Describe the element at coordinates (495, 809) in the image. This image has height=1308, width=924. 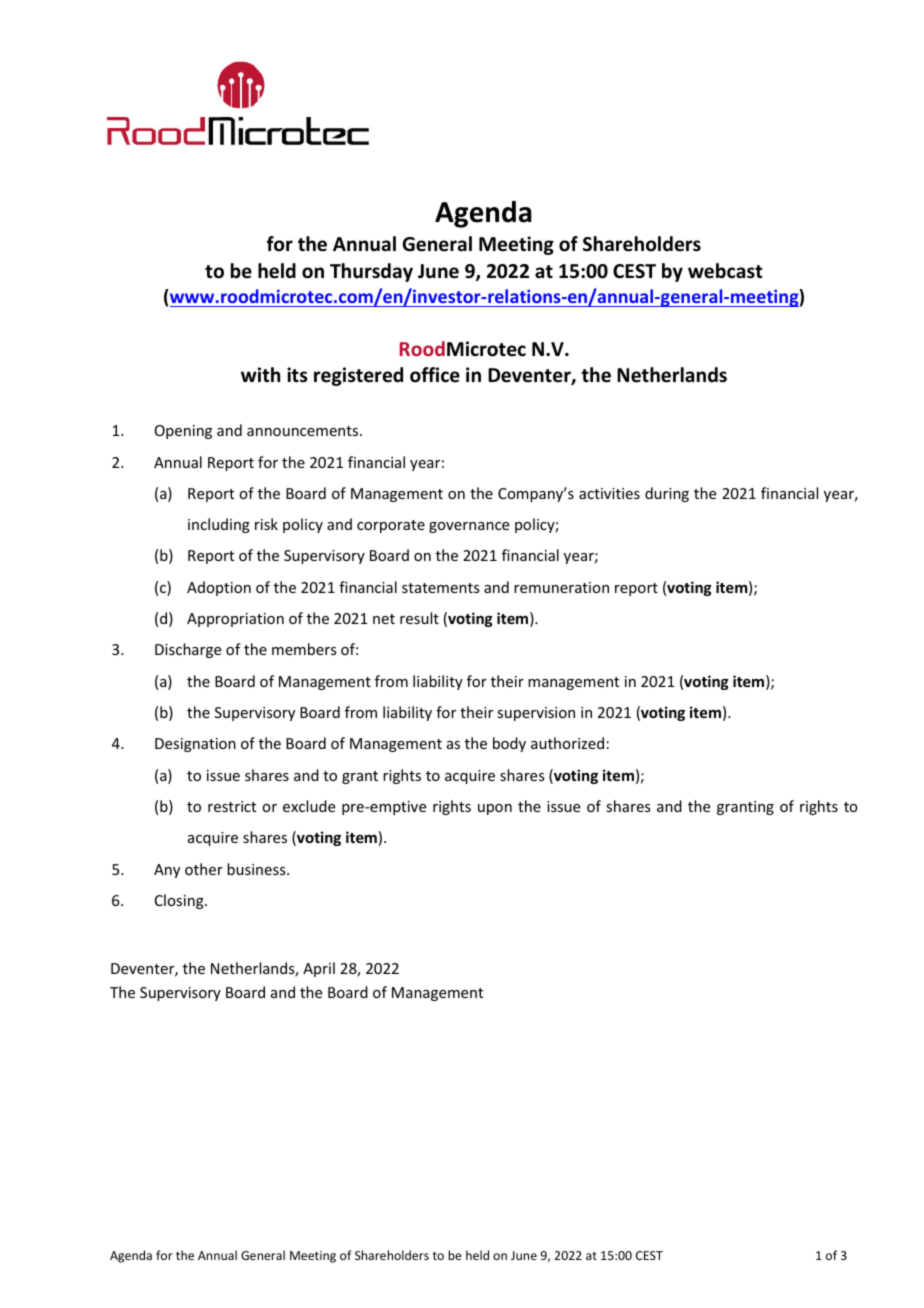
I see `upon` at that location.
